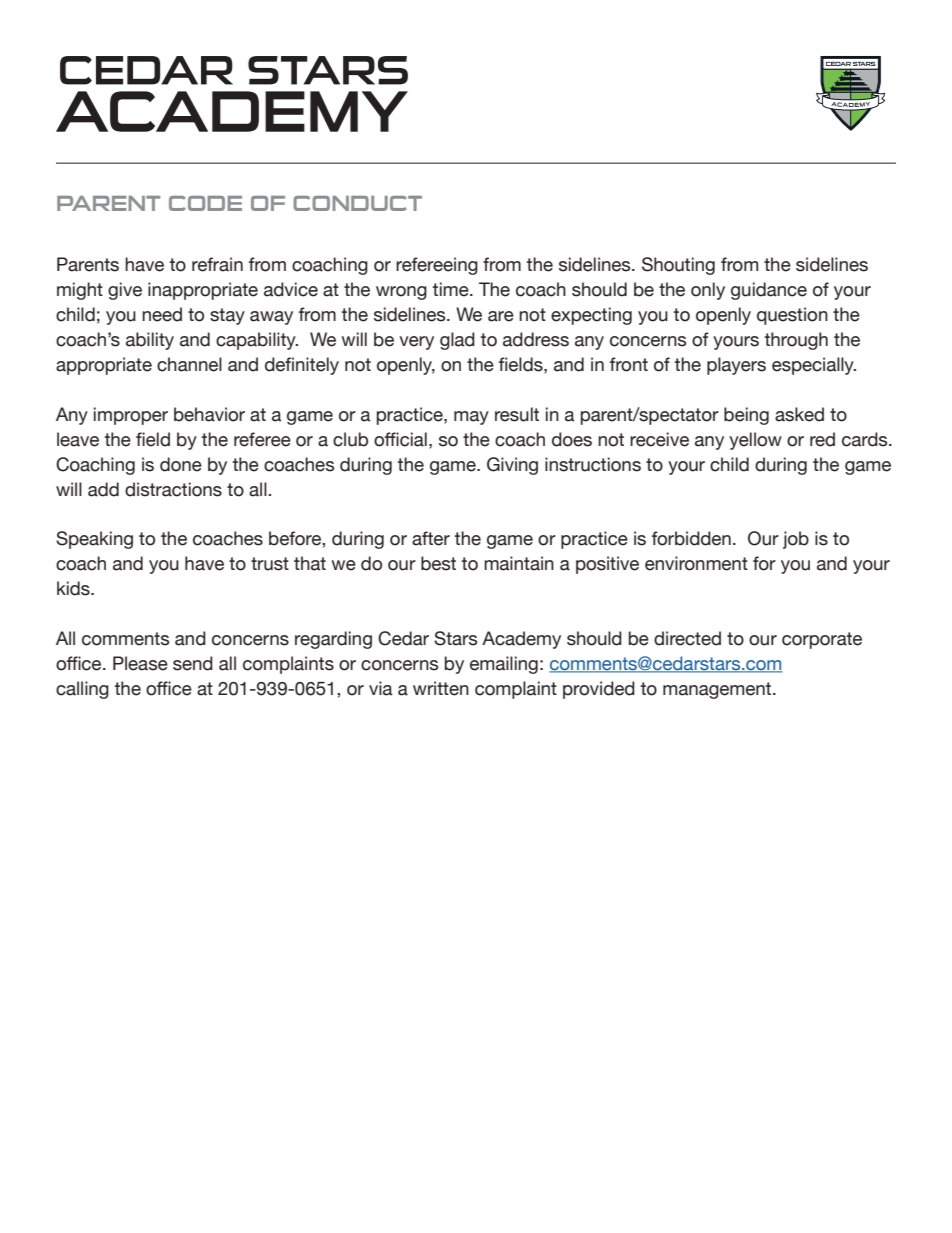  I want to click on glad, so click(457, 341).
